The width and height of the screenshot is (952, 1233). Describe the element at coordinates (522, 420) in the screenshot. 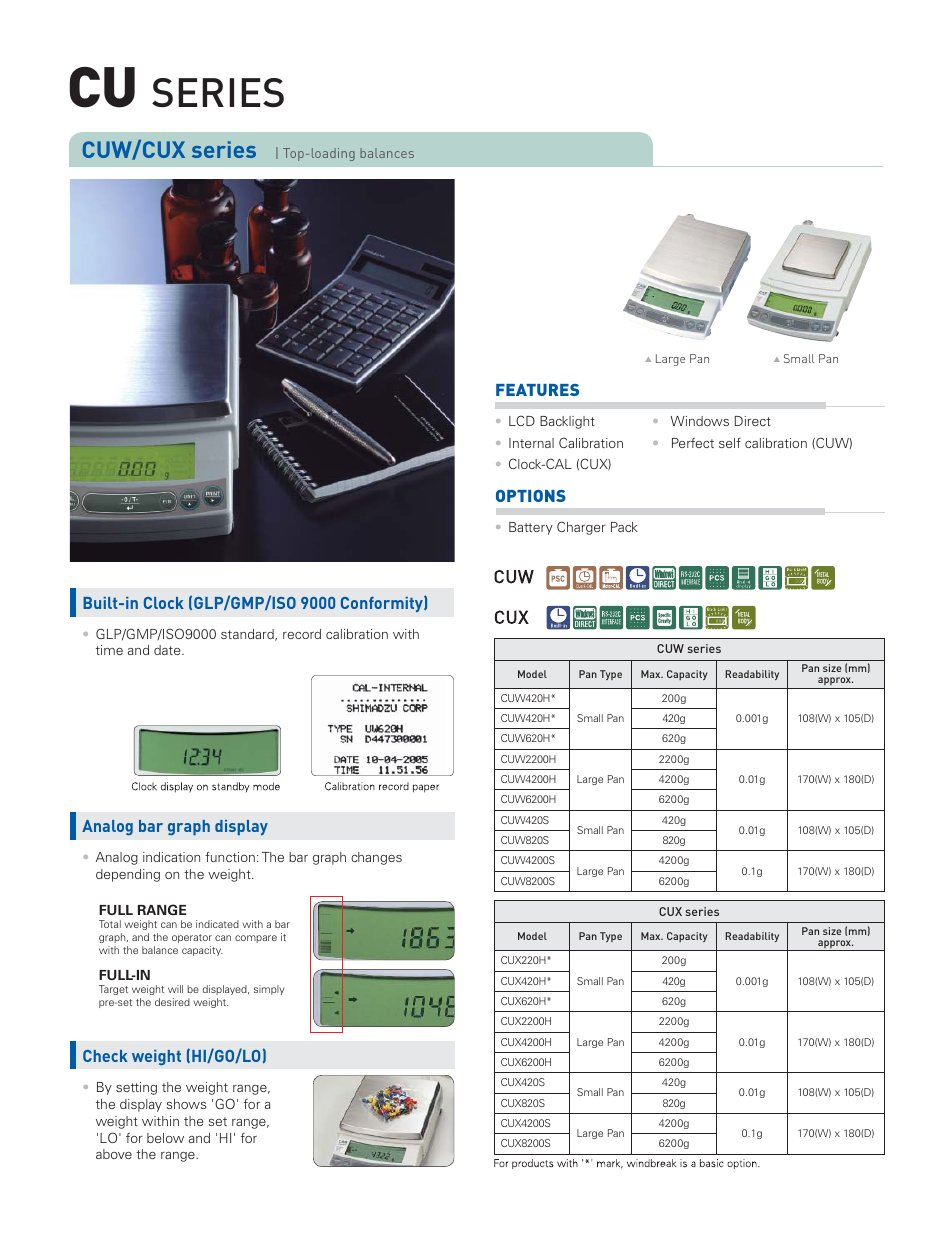

I see `LCD` at that location.
